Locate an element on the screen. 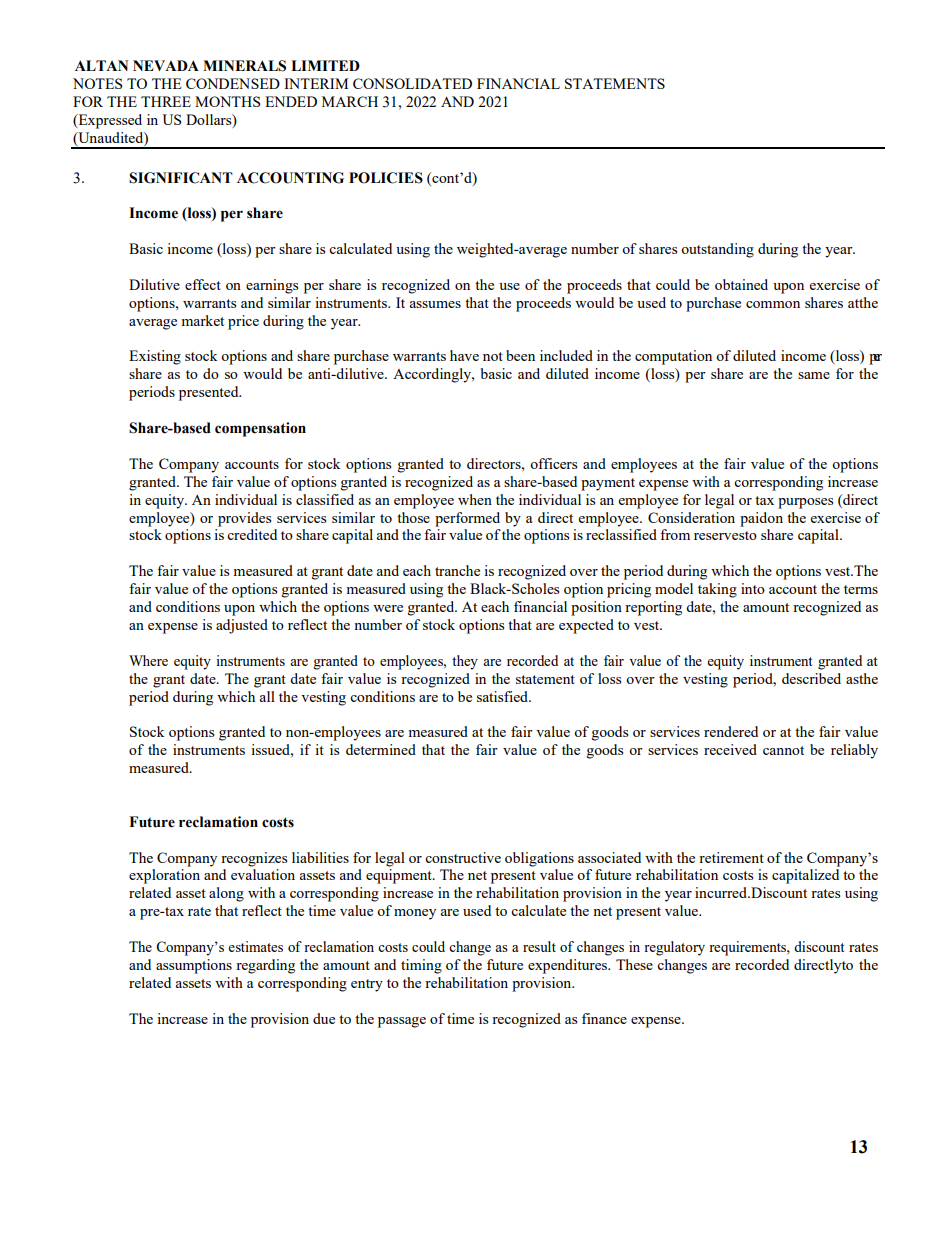  MARCH is located at coordinates (350, 101).
